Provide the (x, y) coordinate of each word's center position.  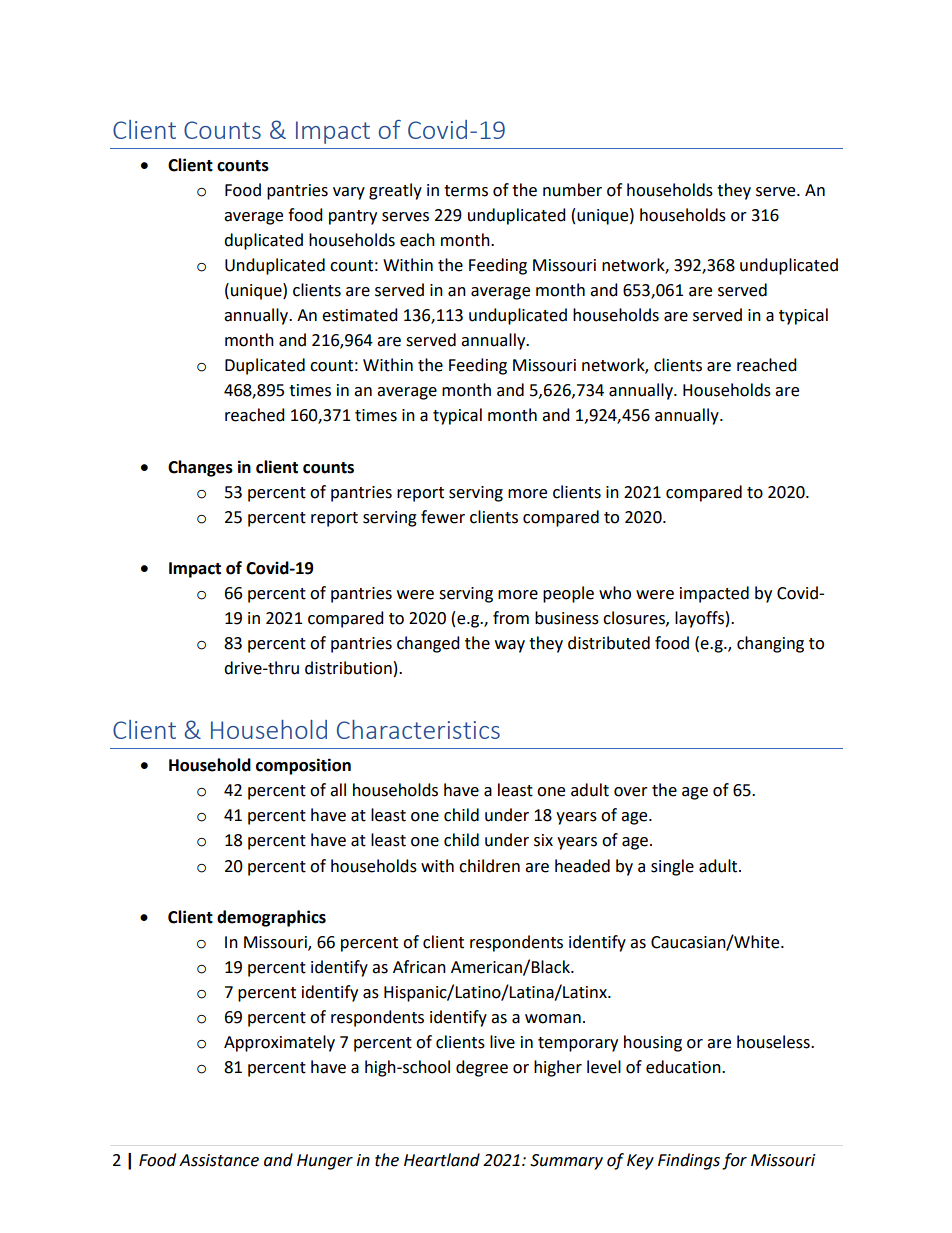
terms (466, 191)
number (572, 190)
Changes (200, 468)
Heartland (442, 1160)
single (672, 867)
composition (303, 766)
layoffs (699, 619)
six (543, 840)
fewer (443, 517)
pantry (353, 217)
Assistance (219, 1160)
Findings (689, 1161)
